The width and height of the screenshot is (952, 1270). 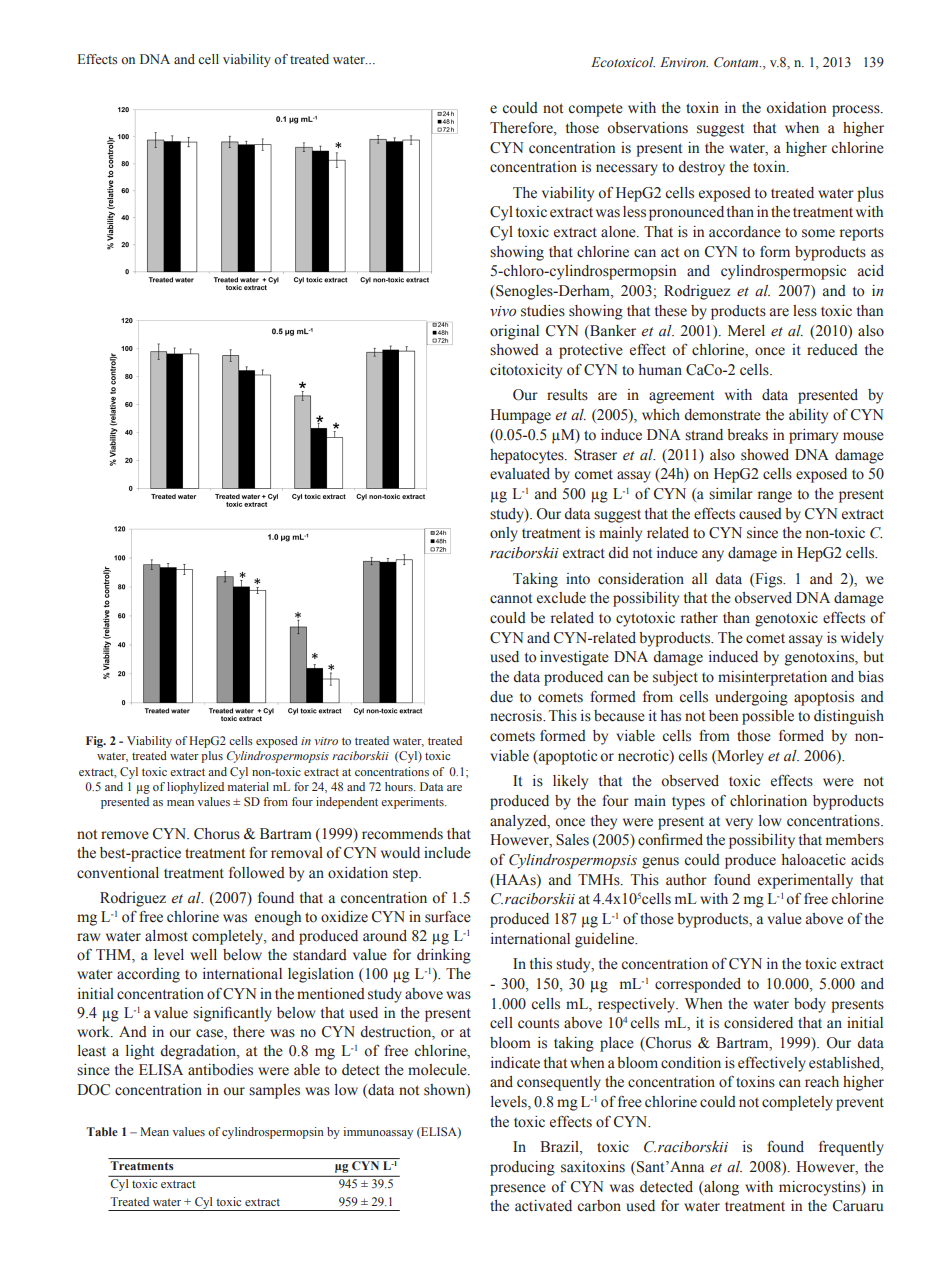 I want to click on misinterpretation, so click(x=772, y=678).
